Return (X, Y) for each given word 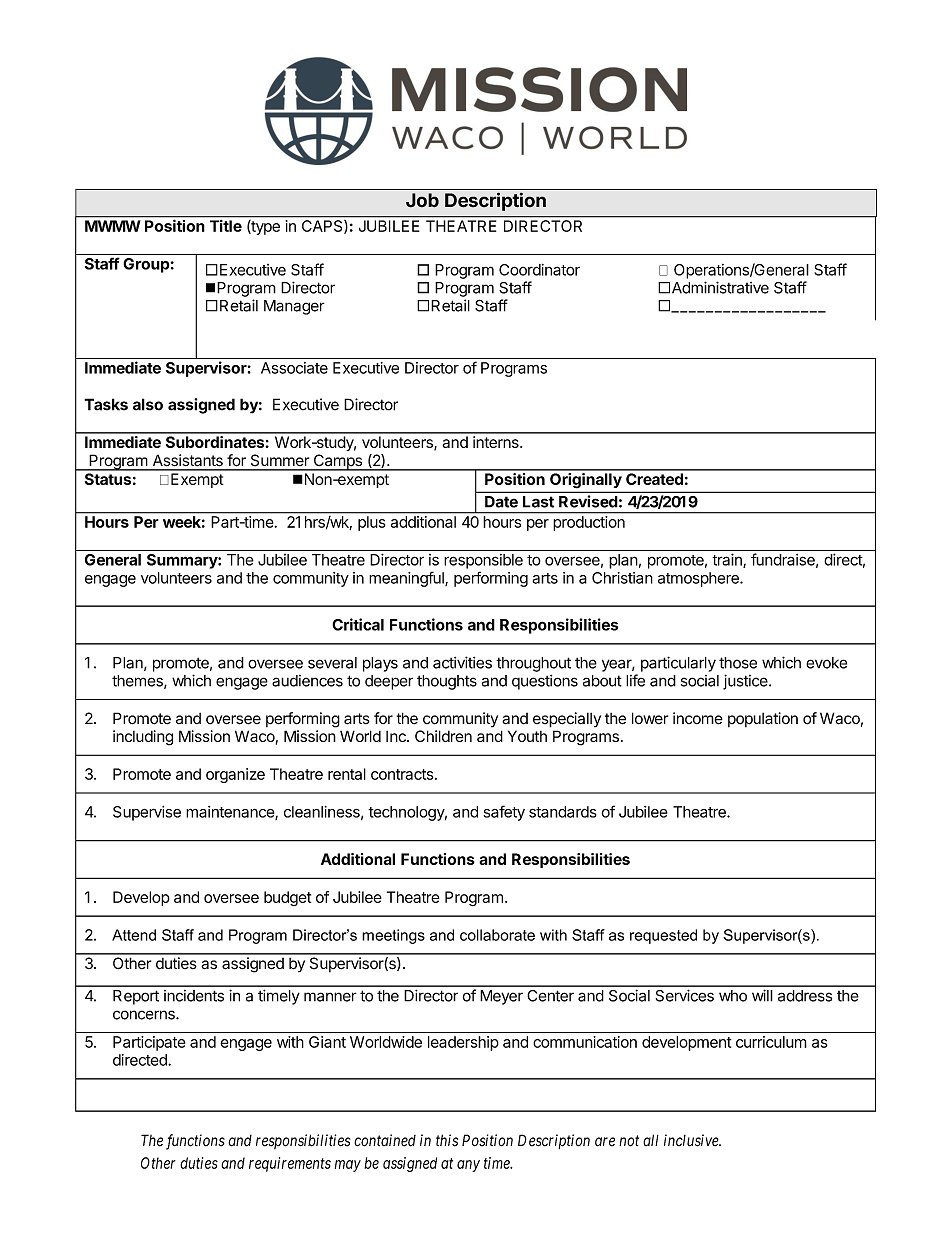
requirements (290, 1164)
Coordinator (539, 270)
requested (663, 936)
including (143, 738)
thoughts (447, 682)
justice (746, 682)
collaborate (497, 935)
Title (226, 226)
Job (422, 200)
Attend (134, 935)
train (728, 560)
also (148, 404)
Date (501, 502)
